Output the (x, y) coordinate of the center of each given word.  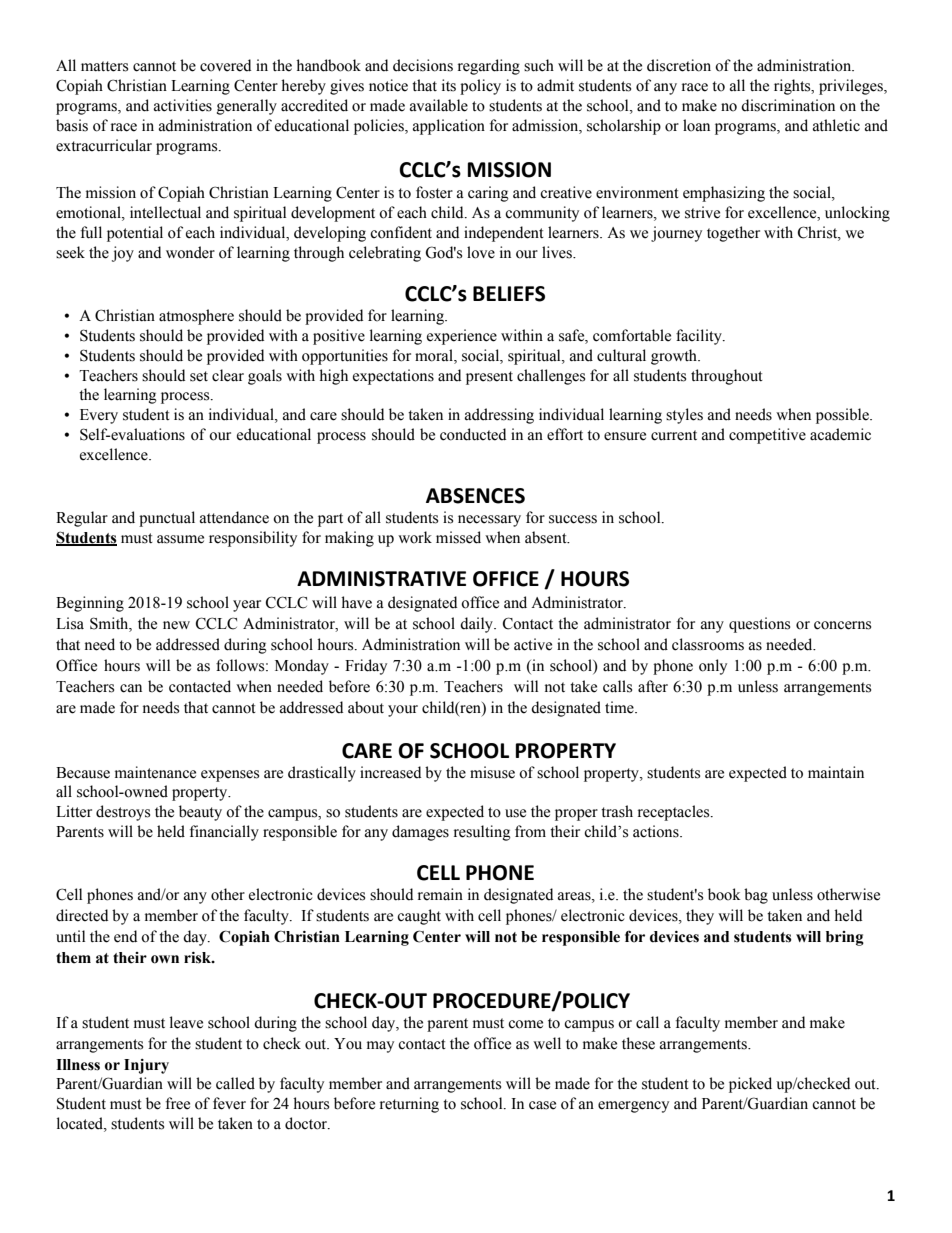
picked (750, 1085)
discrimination (788, 105)
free (178, 1103)
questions (759, 625)
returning (409, 1105)
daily (478, 625)
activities (183, 105)
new (176, 625)
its (449, 85)
